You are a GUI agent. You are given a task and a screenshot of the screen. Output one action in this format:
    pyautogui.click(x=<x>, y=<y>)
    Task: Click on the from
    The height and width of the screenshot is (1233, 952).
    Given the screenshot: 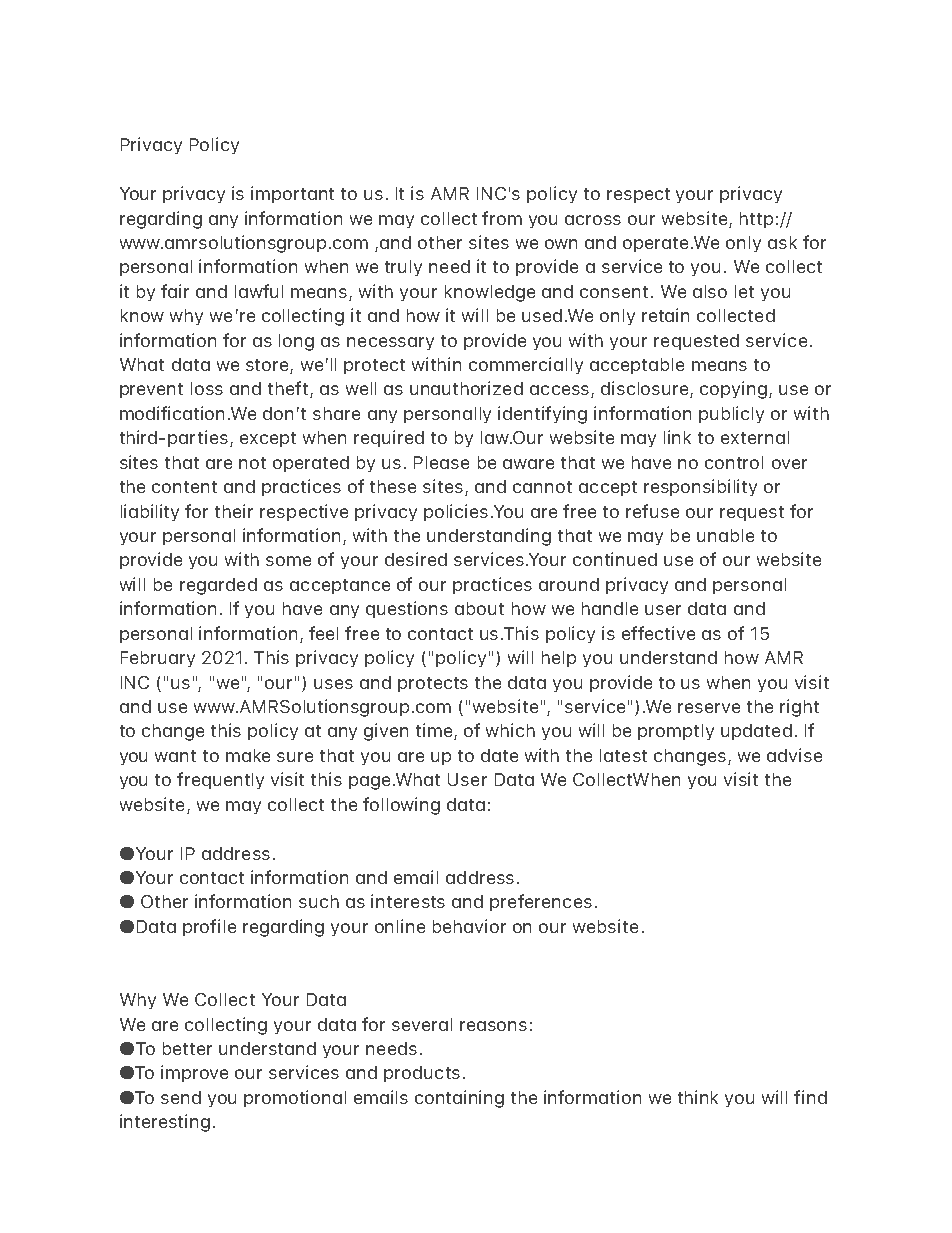 What is the action you would take?
    pyautogui.click(x=502, y=218)
